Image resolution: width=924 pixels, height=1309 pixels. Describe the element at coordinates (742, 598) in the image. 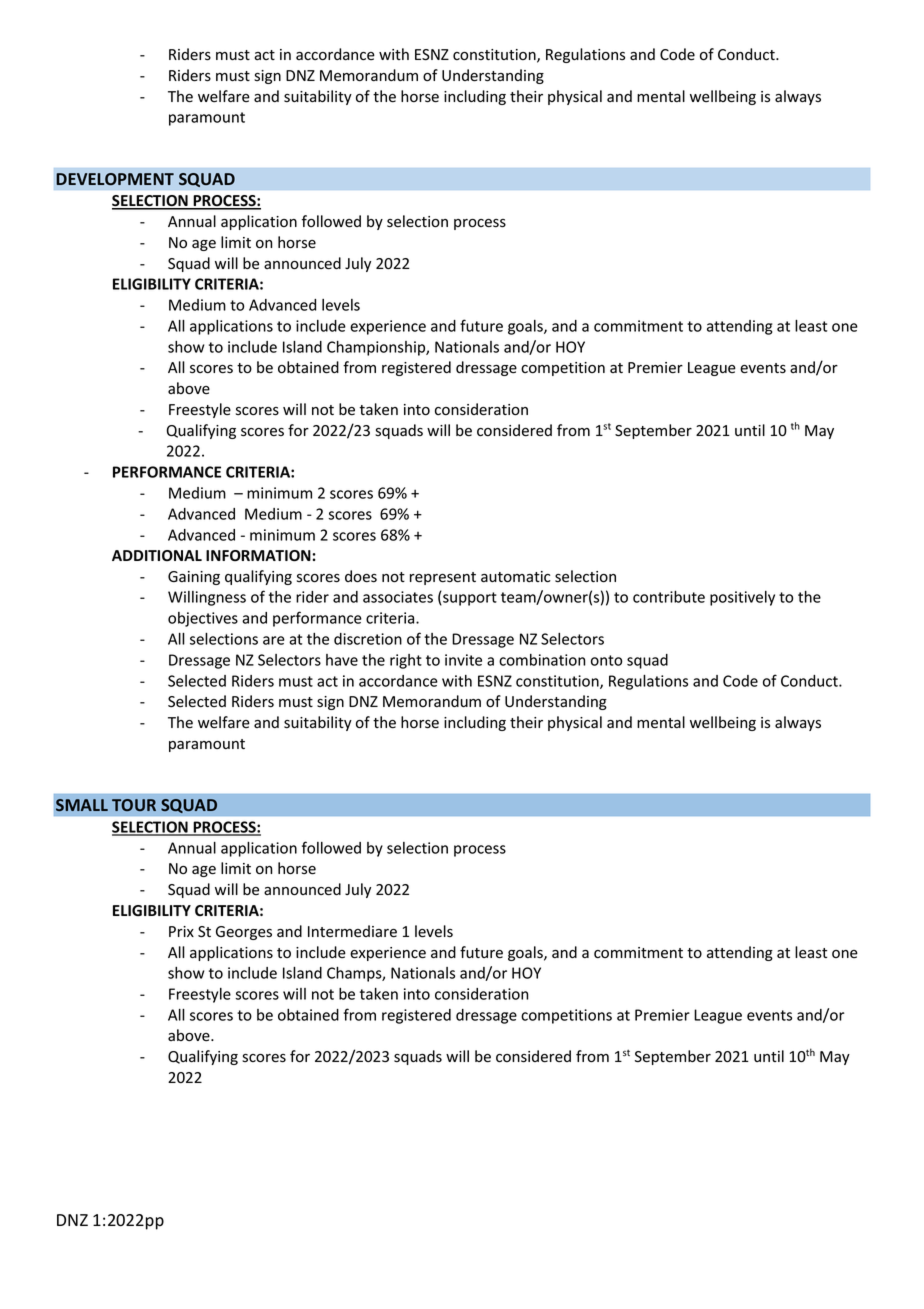

I see `positively` at that location.
